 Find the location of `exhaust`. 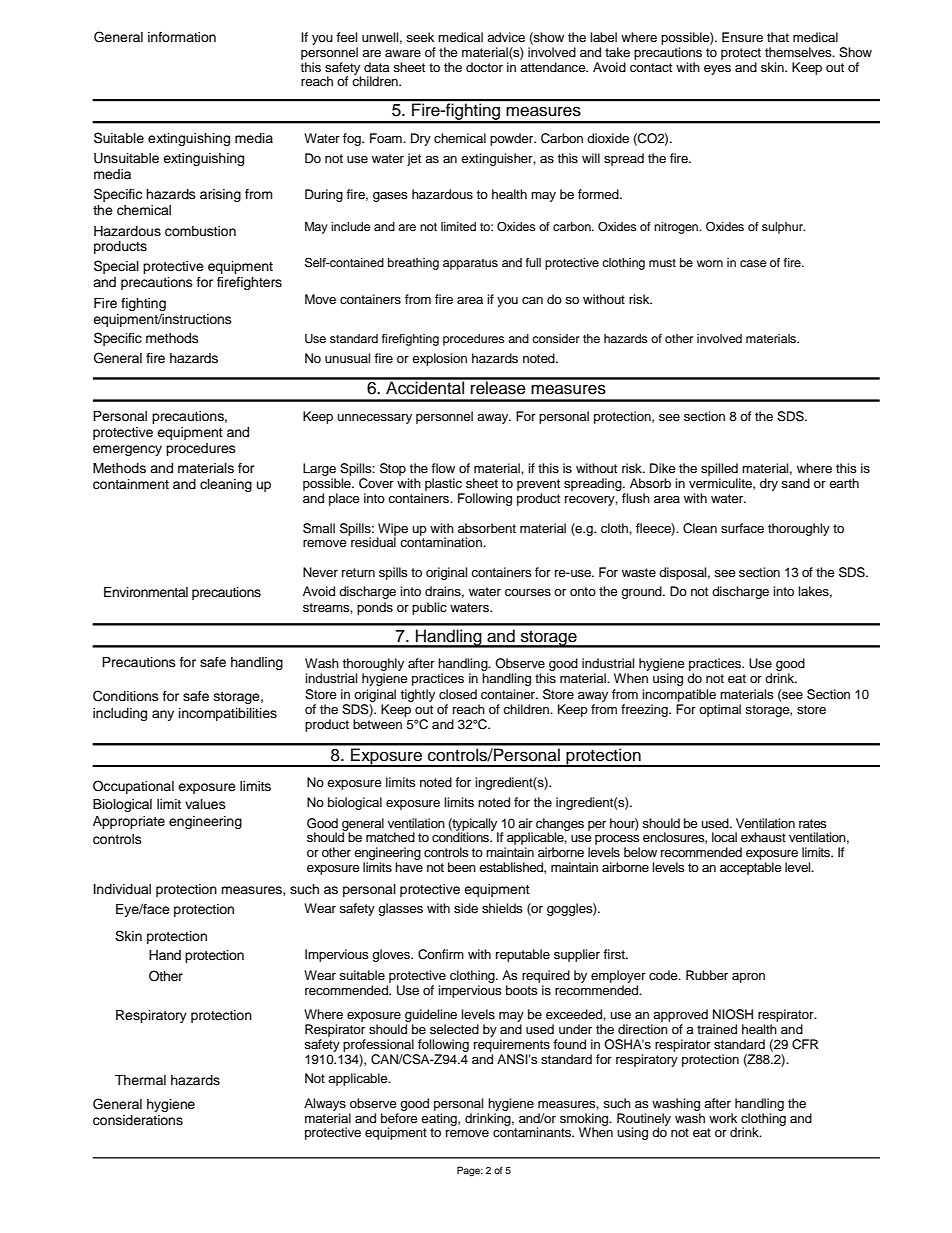

exhaust is located at coordinates (763, 837).
